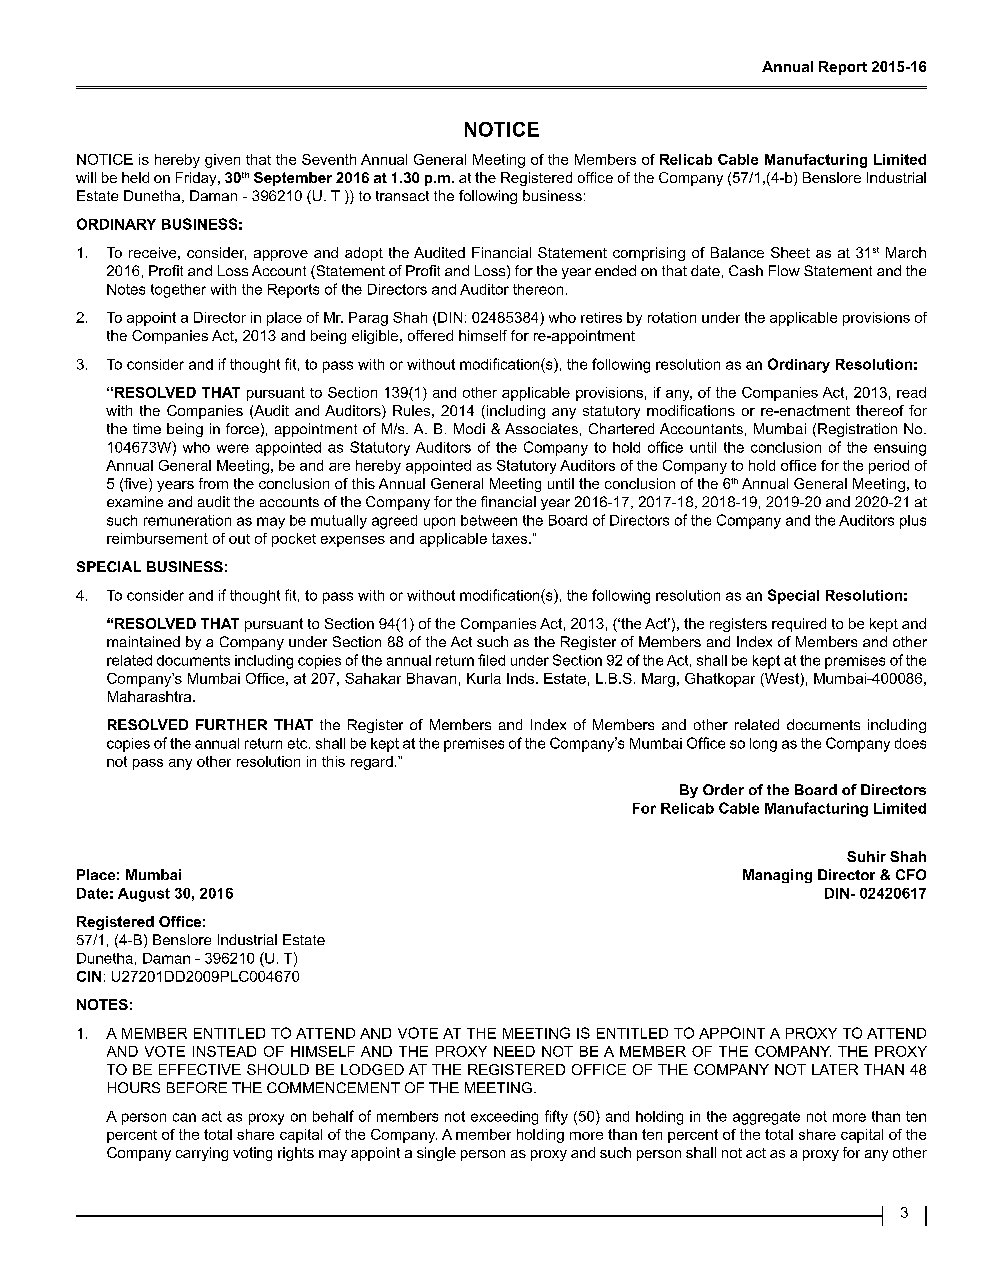  What do you see at coordinates (491, 660) in the document?
I see `filed` at bounding box center [491, 660].
